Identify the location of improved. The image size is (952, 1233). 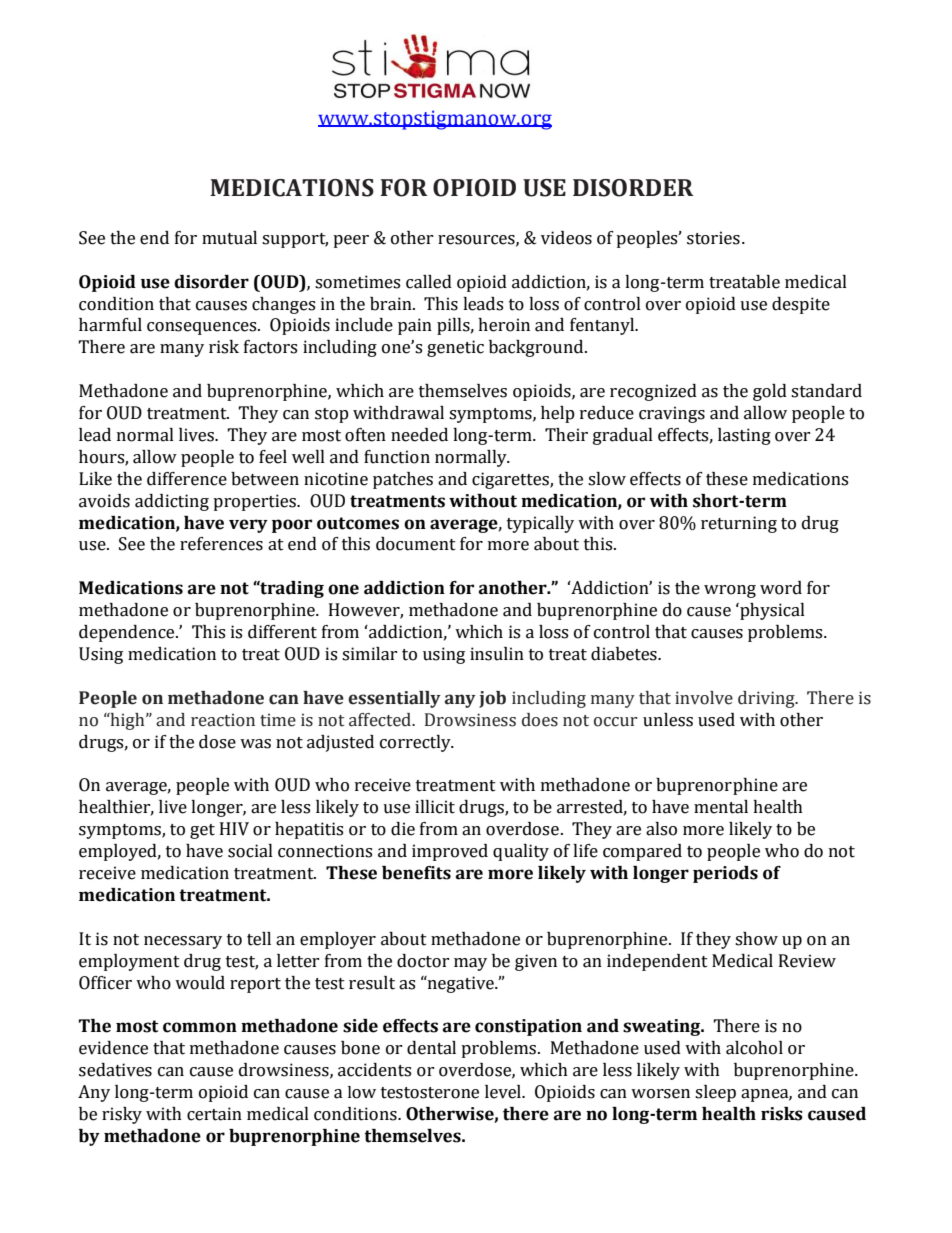
(450, 852).
